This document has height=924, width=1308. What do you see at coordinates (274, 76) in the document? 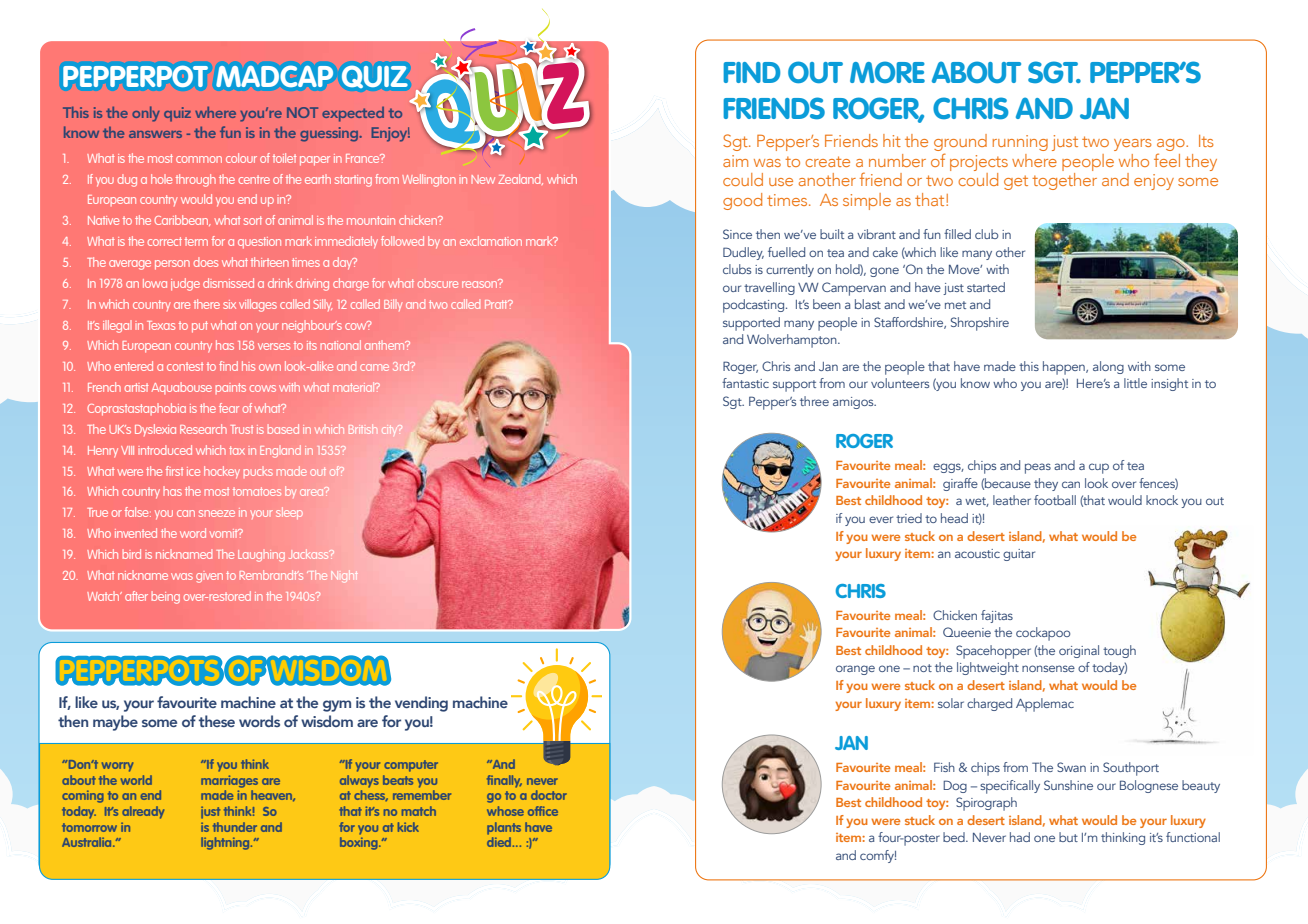
I see `MADCAP` at bounding box center [274, 76].
